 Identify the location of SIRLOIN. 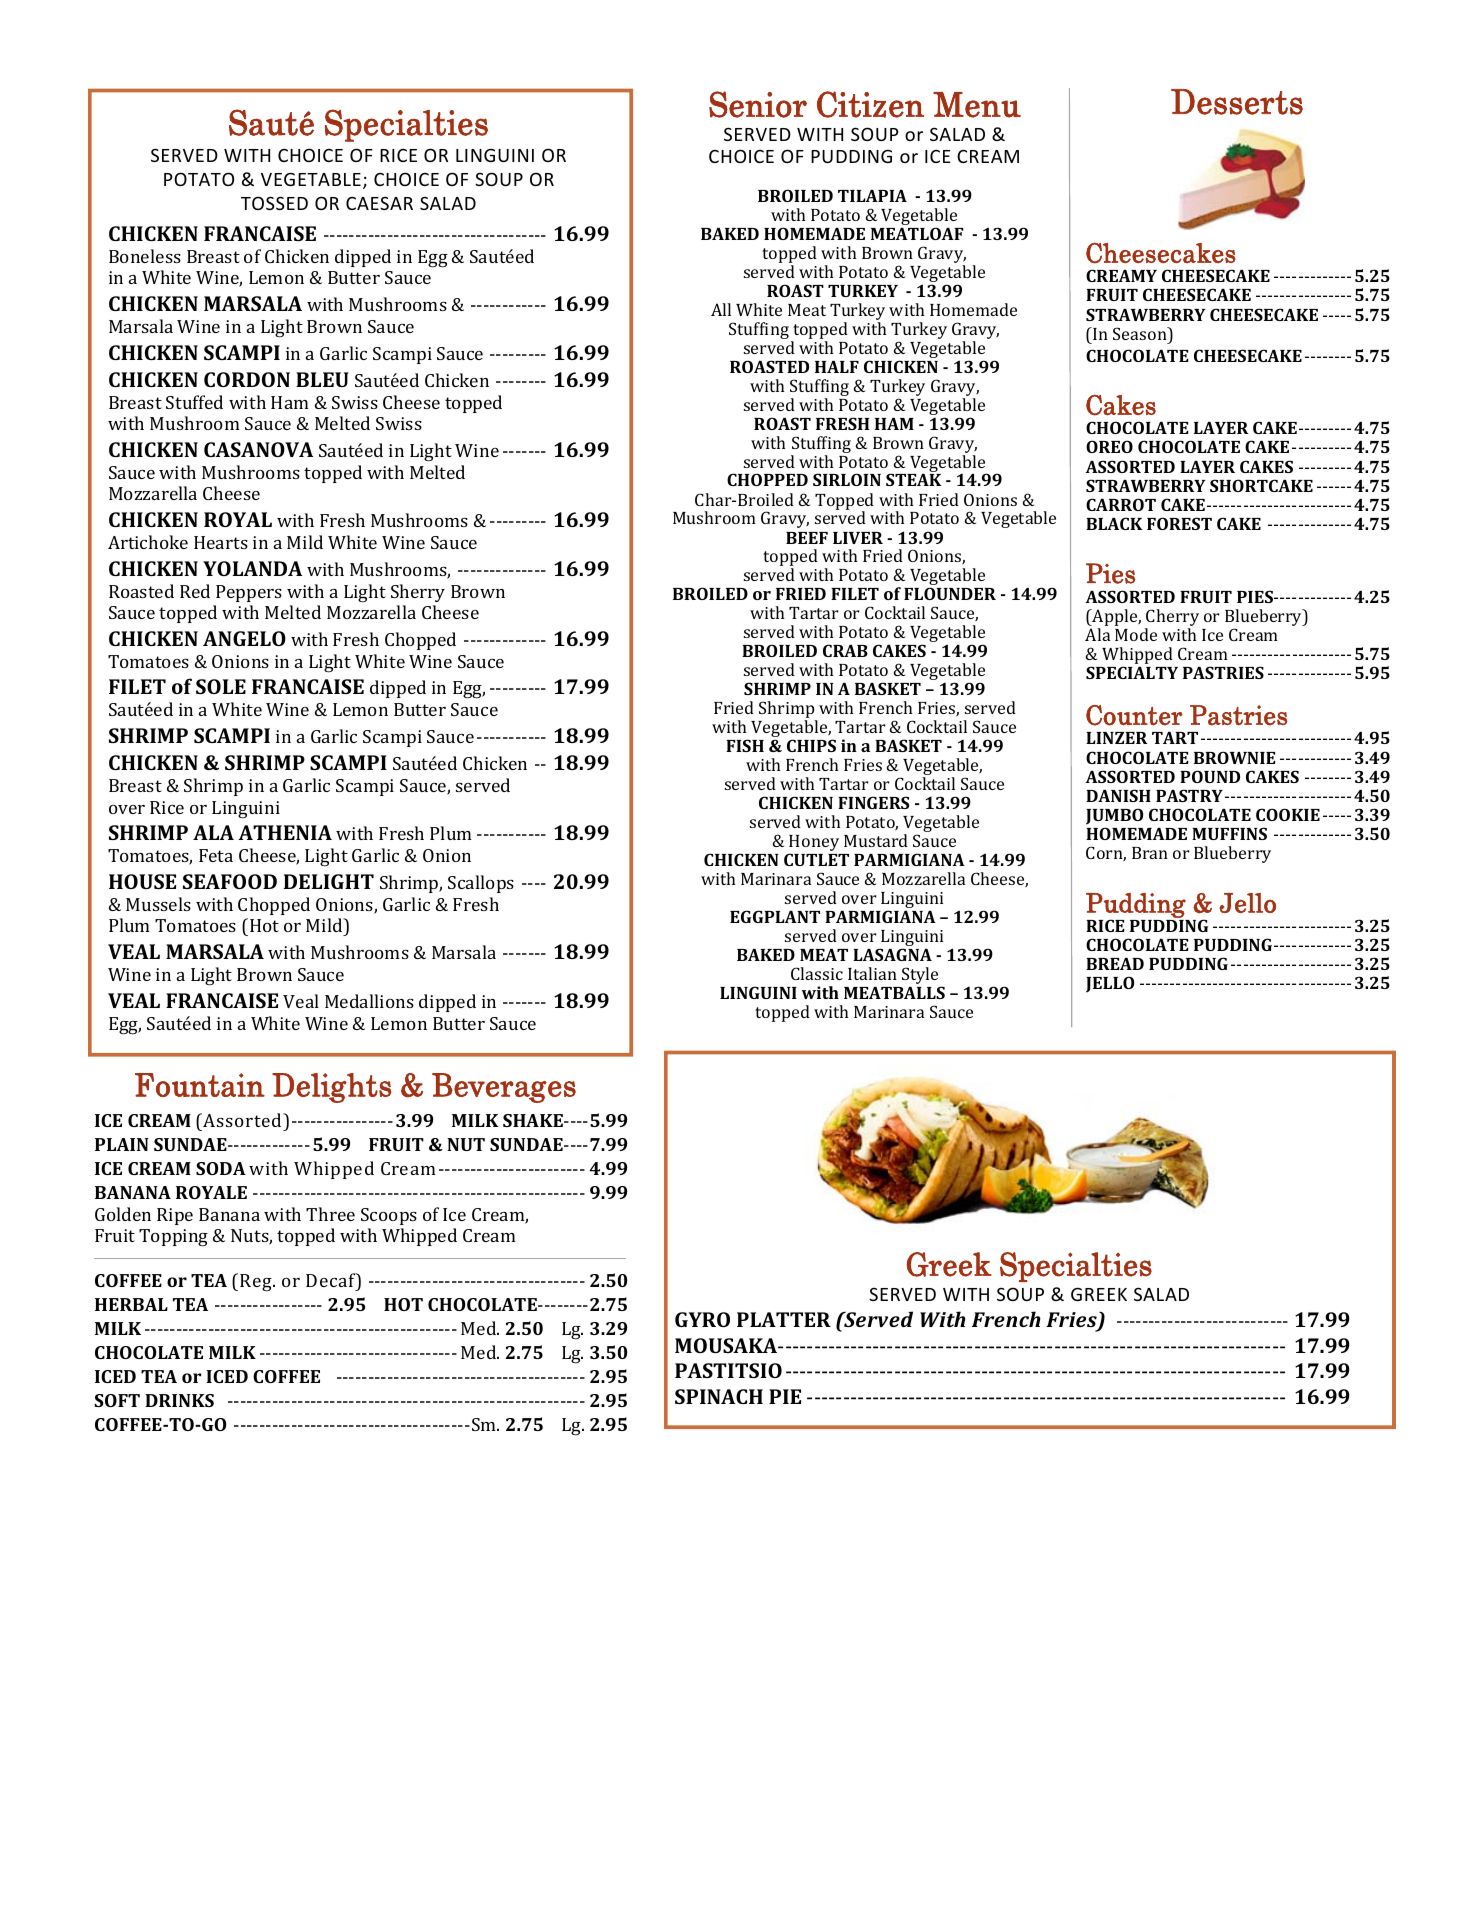
(847, 479).
